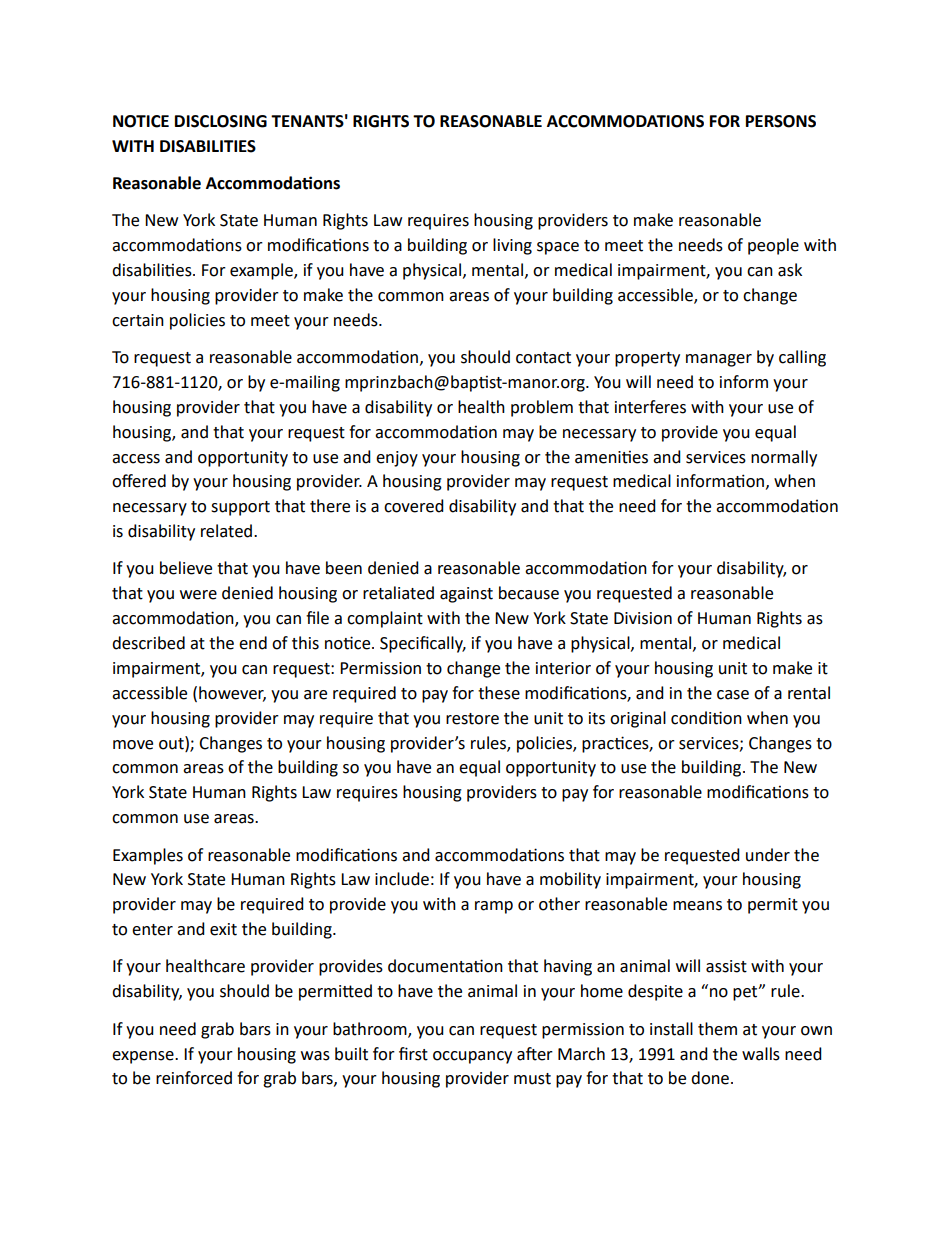 Image resolution: width=952 pixels, height=1233 pixels. What do you see at coordinates (472, 1057) in the screenshot?
I see `occupancy` at bounding box center [472, 1057].
